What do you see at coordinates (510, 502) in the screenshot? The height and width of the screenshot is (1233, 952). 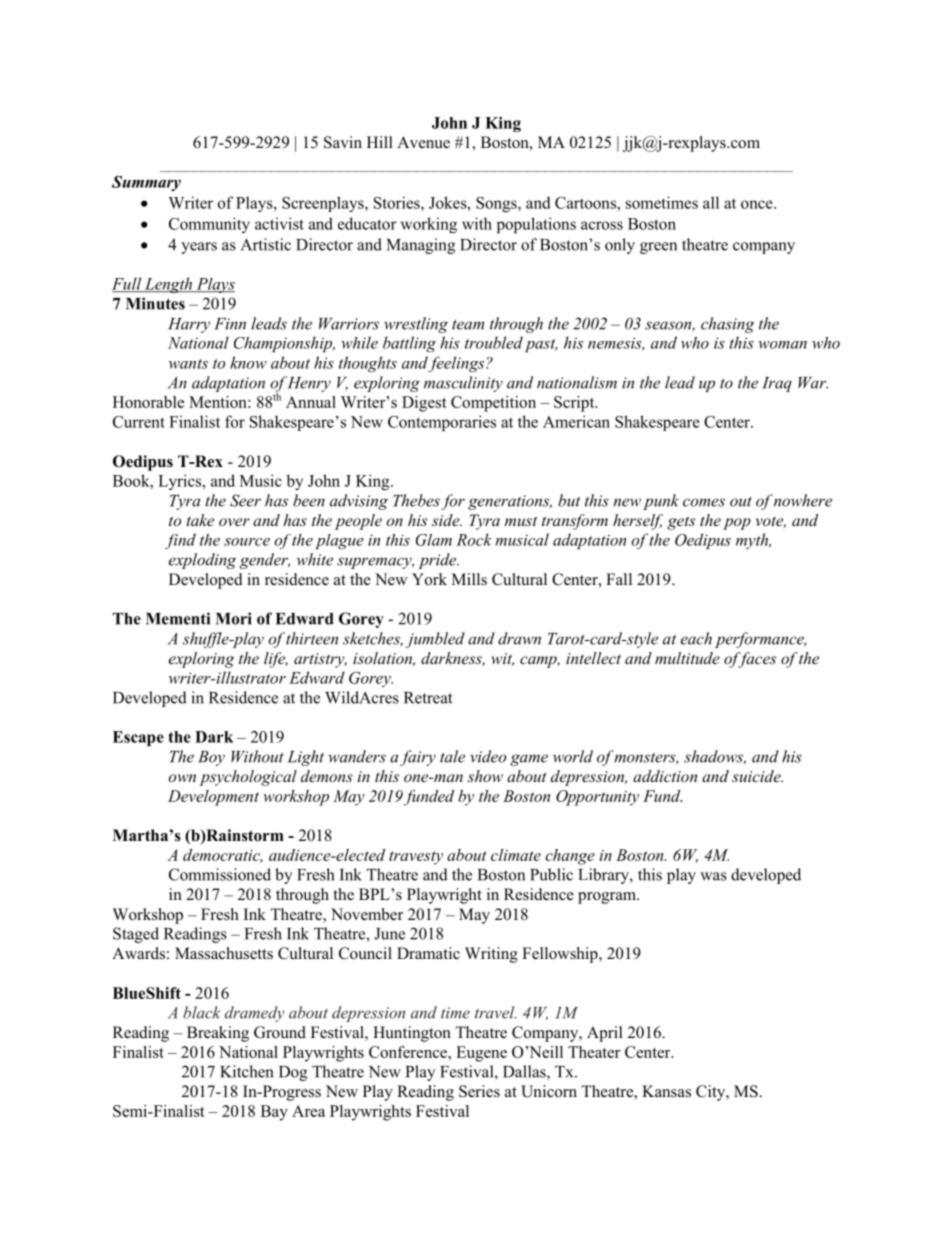 I see `generations` at bounding box center [510, 502].
